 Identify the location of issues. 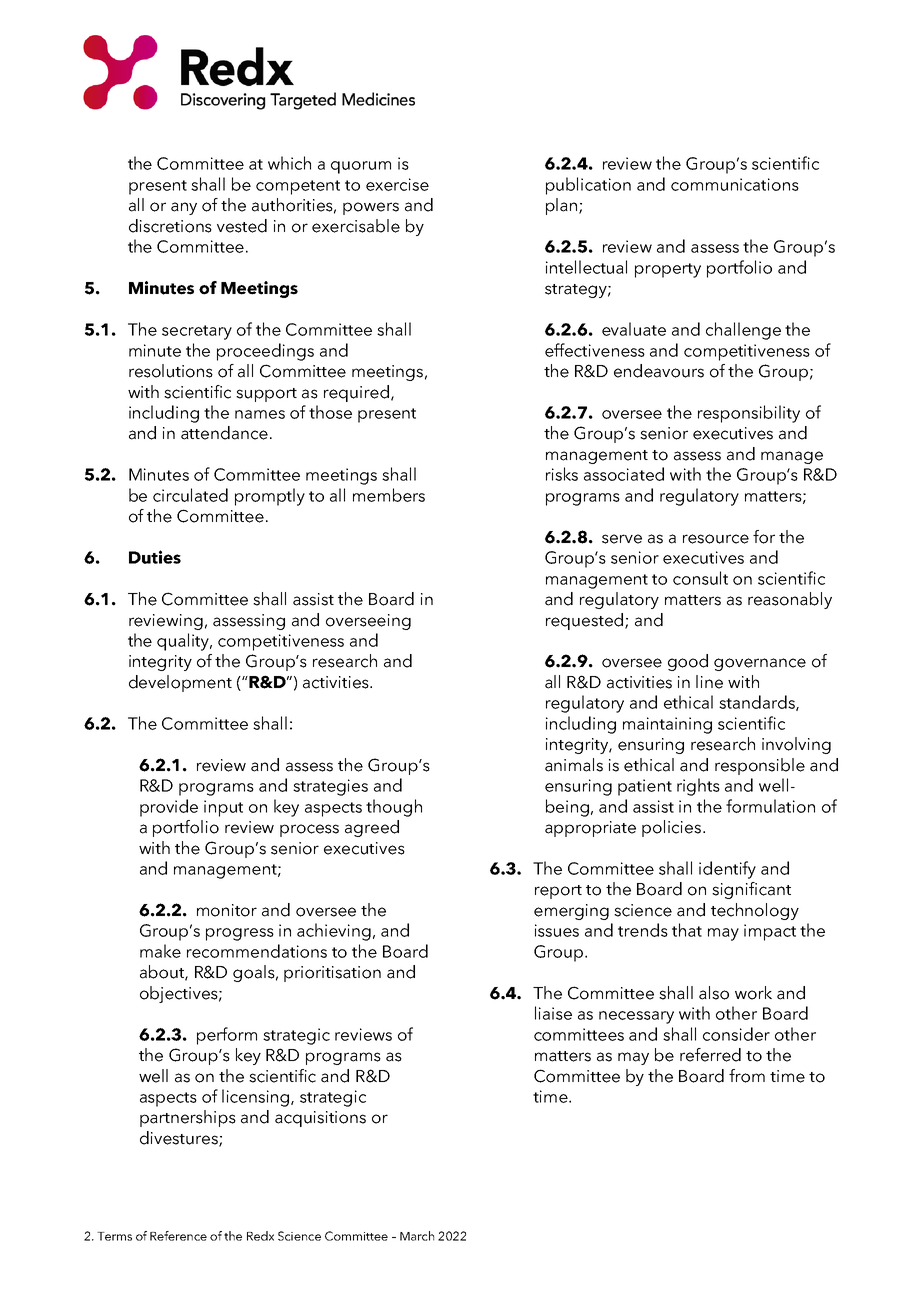
(557, 930).
